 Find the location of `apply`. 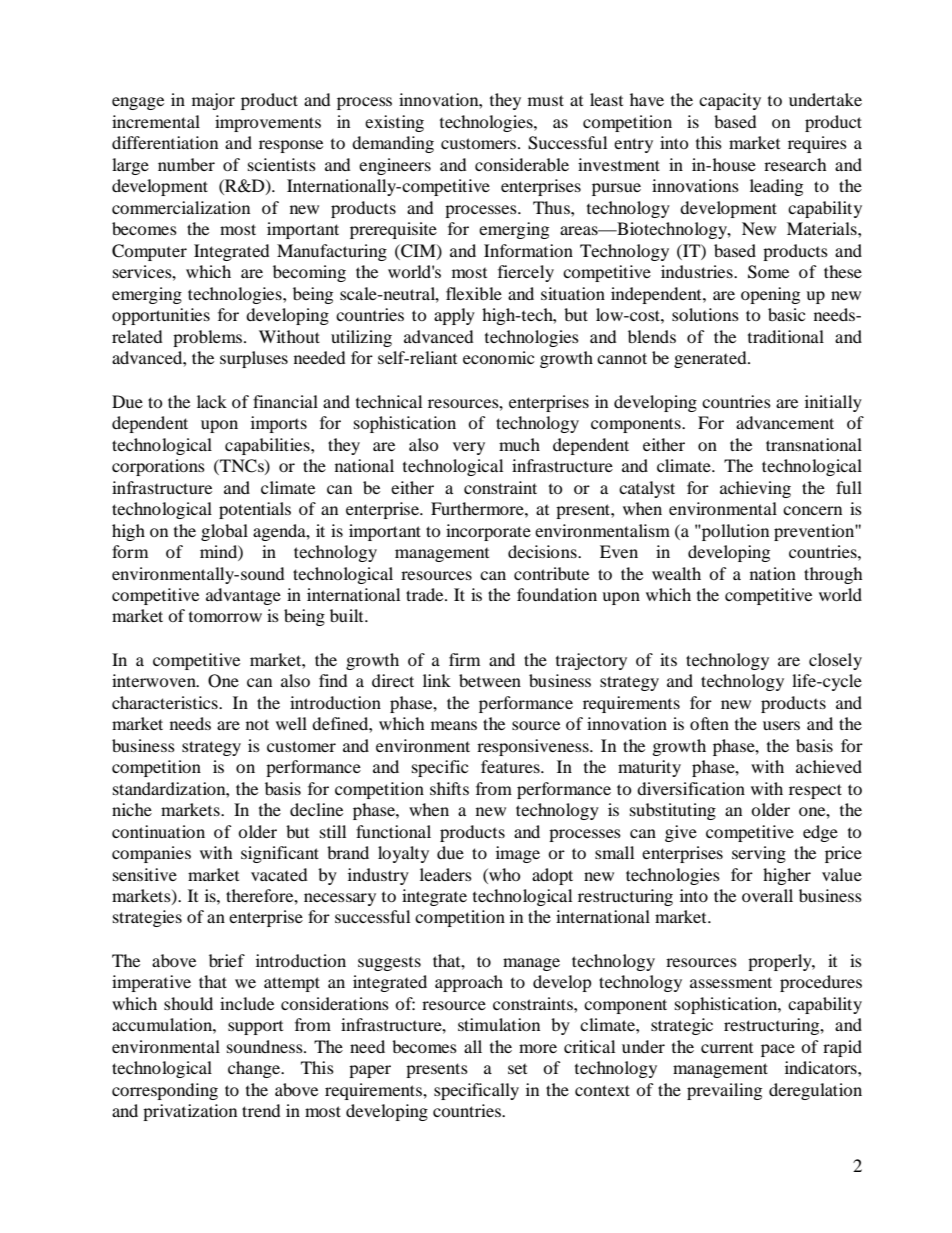

apply is located at coordinates (454, 316).
